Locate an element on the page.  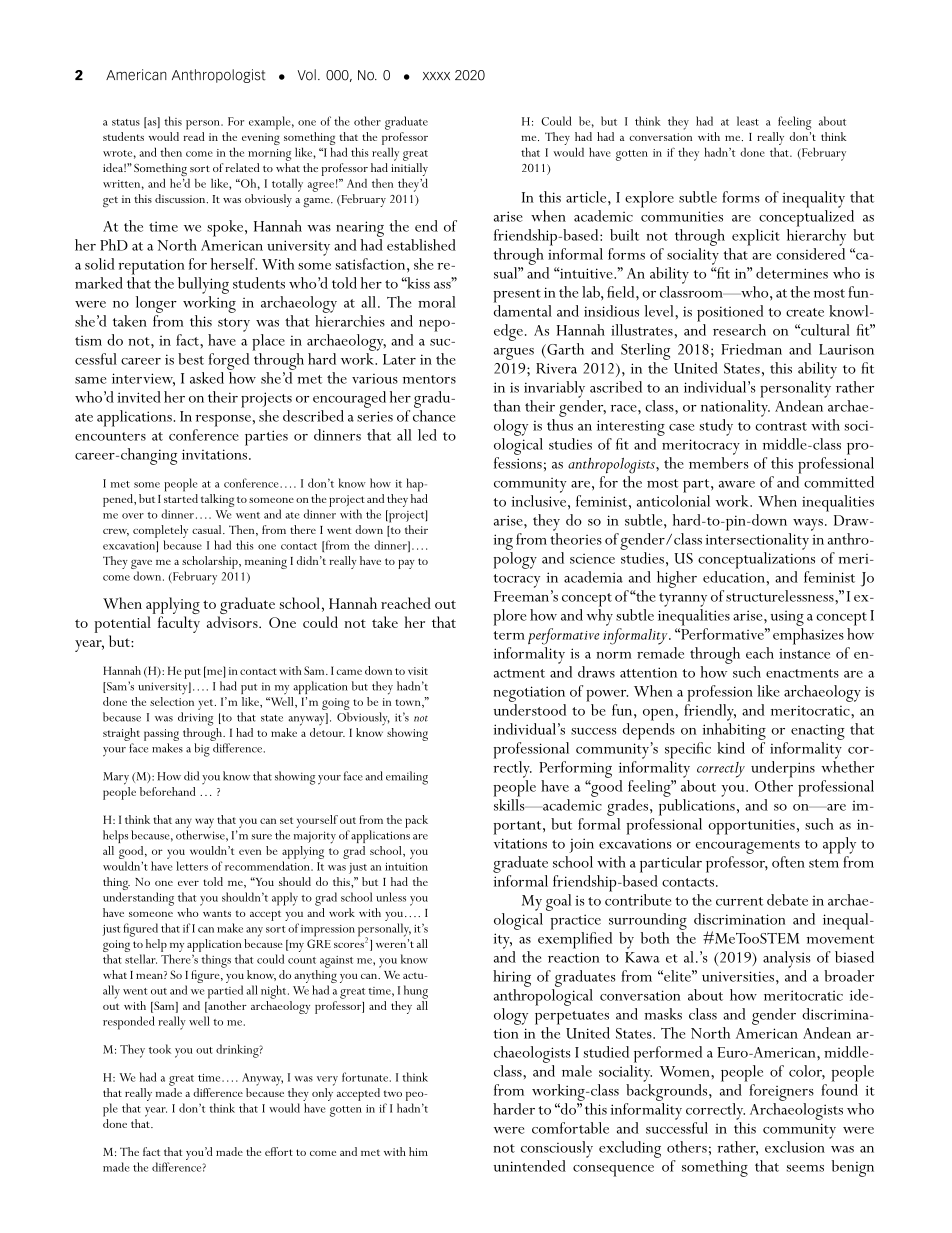
read is located at coordinates (194, 136).
